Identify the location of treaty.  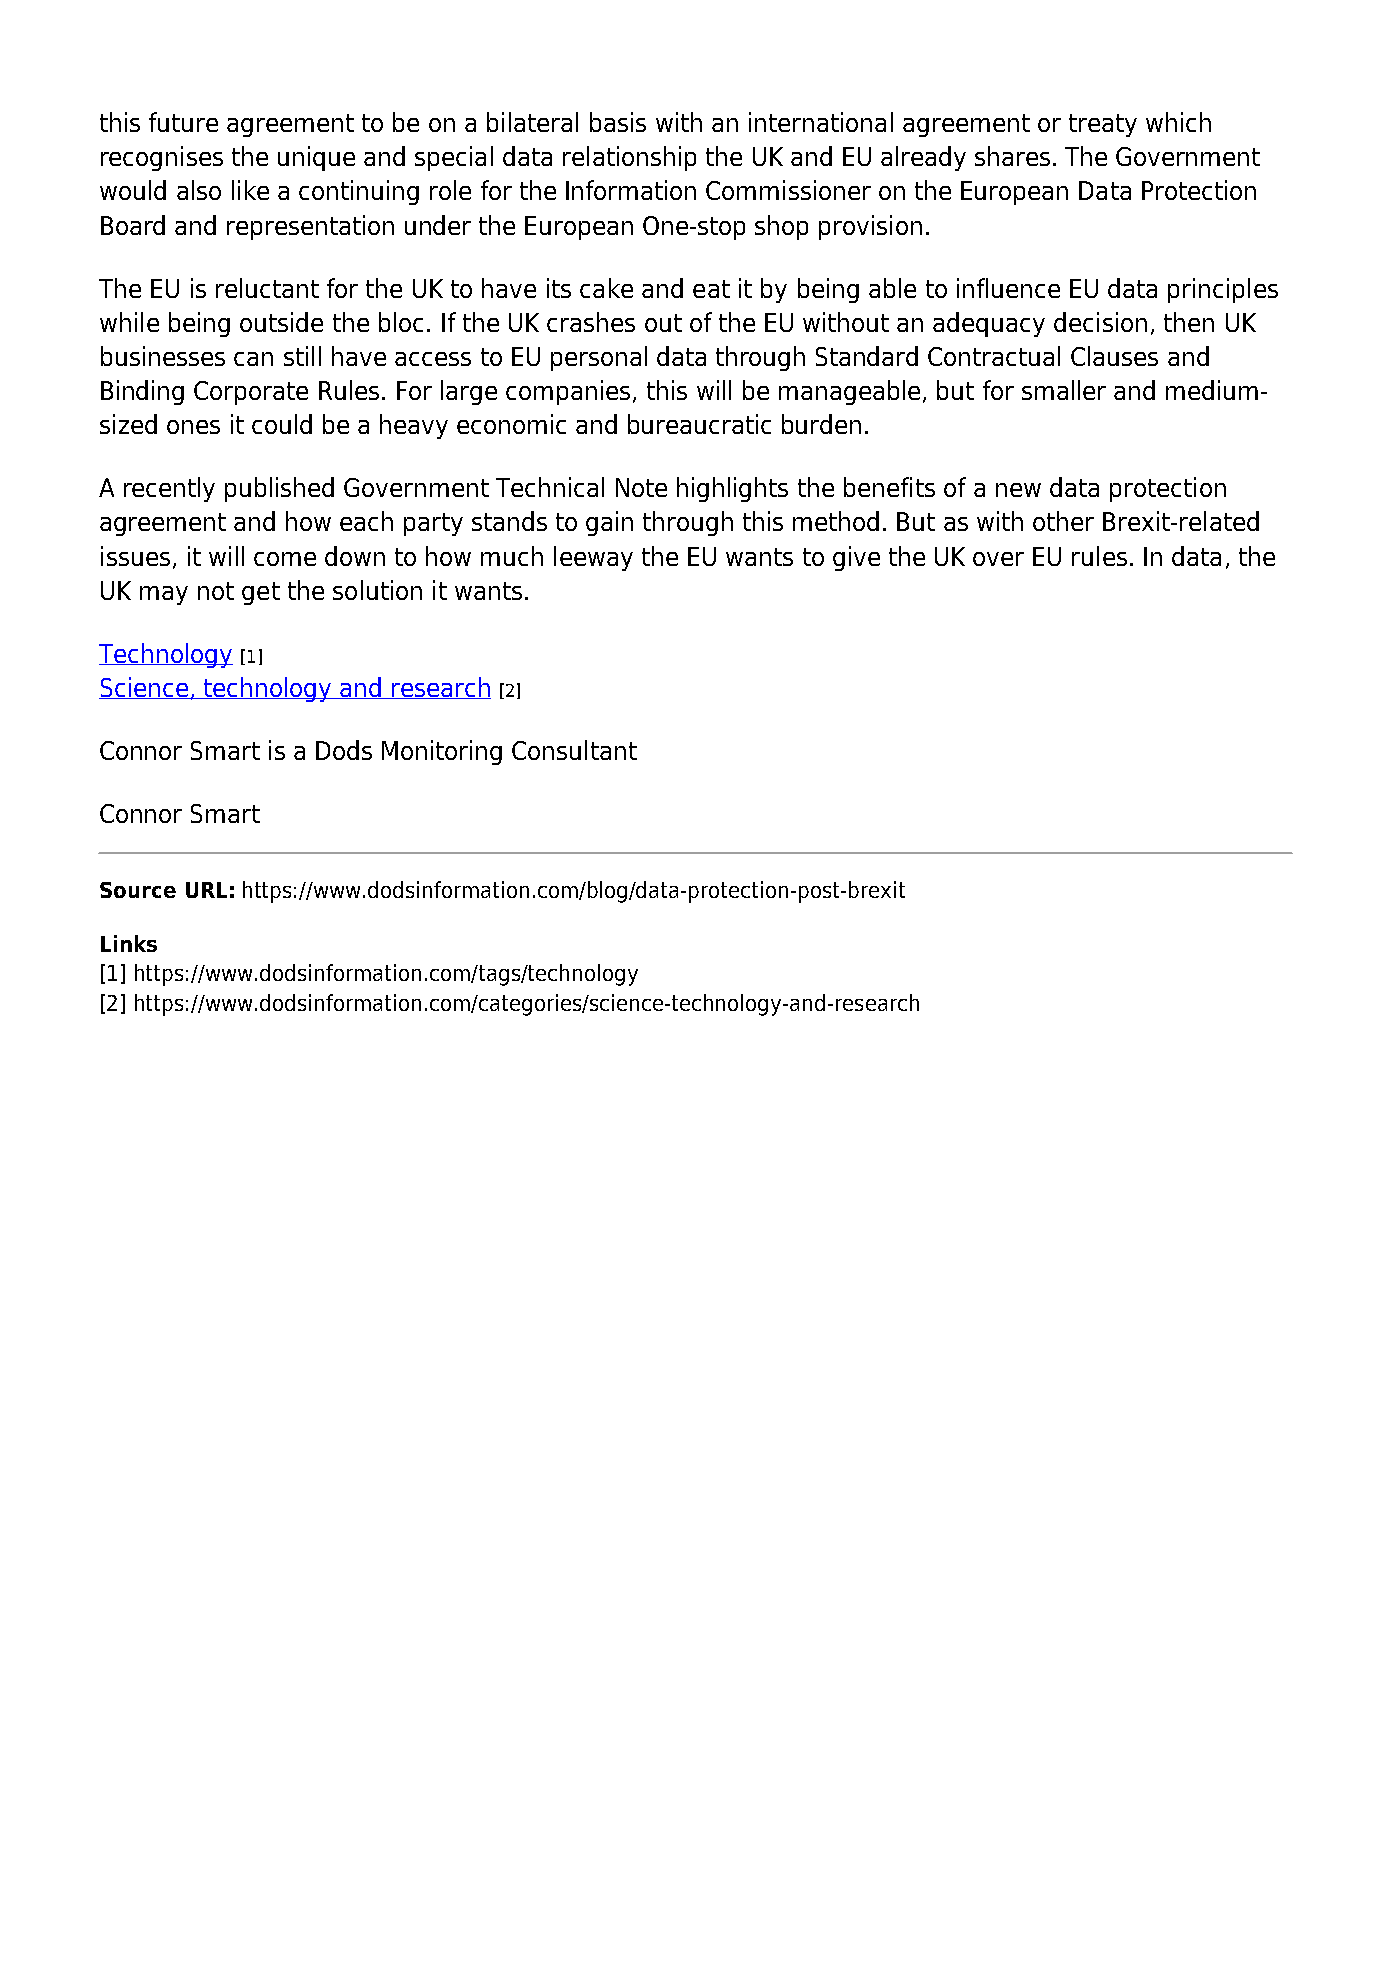
(1103, 125).
